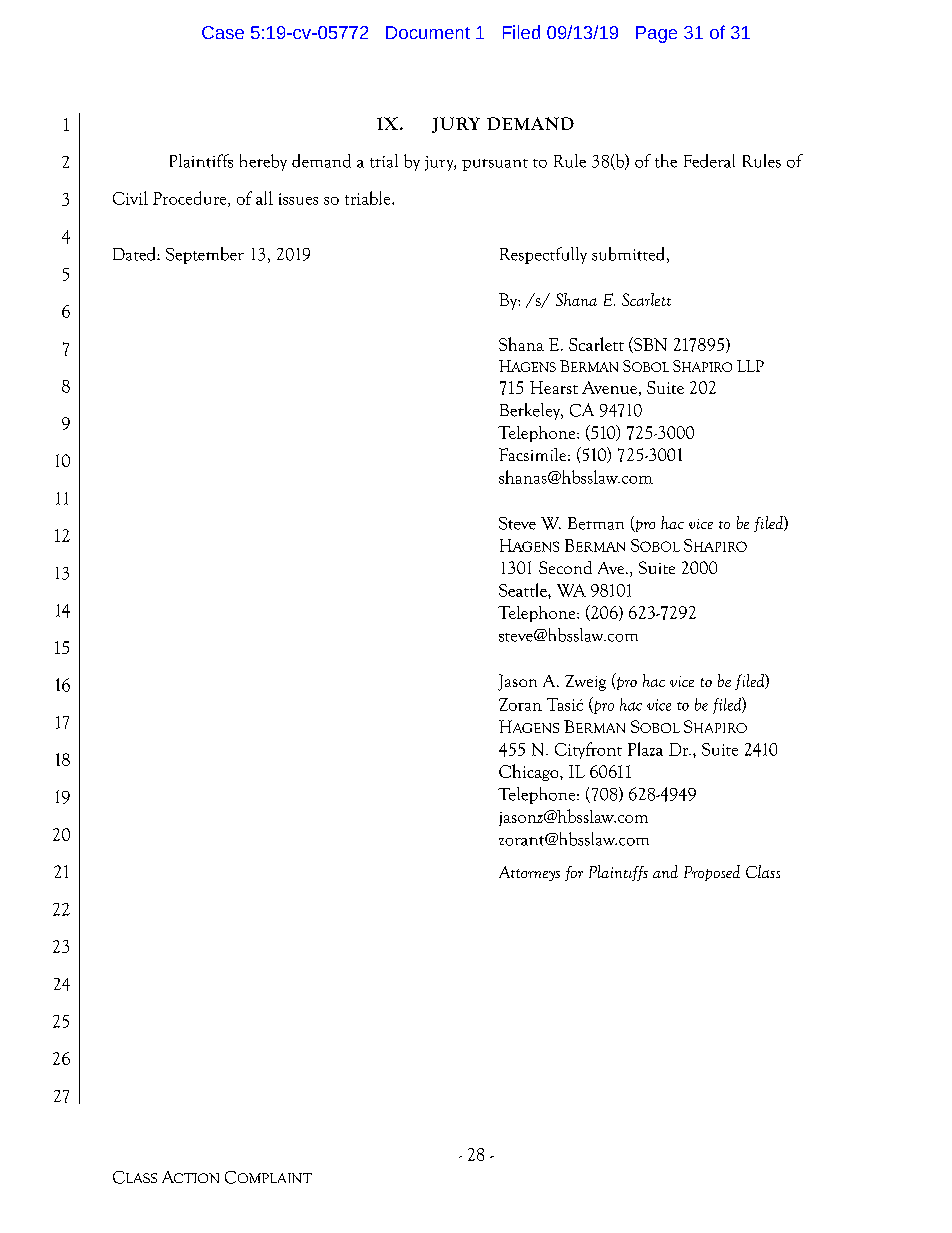 This screenshot has height=1233, width=952. Describe the element at coordinates (645, 749) in the screenshot. I see `Plaza` at that location.
